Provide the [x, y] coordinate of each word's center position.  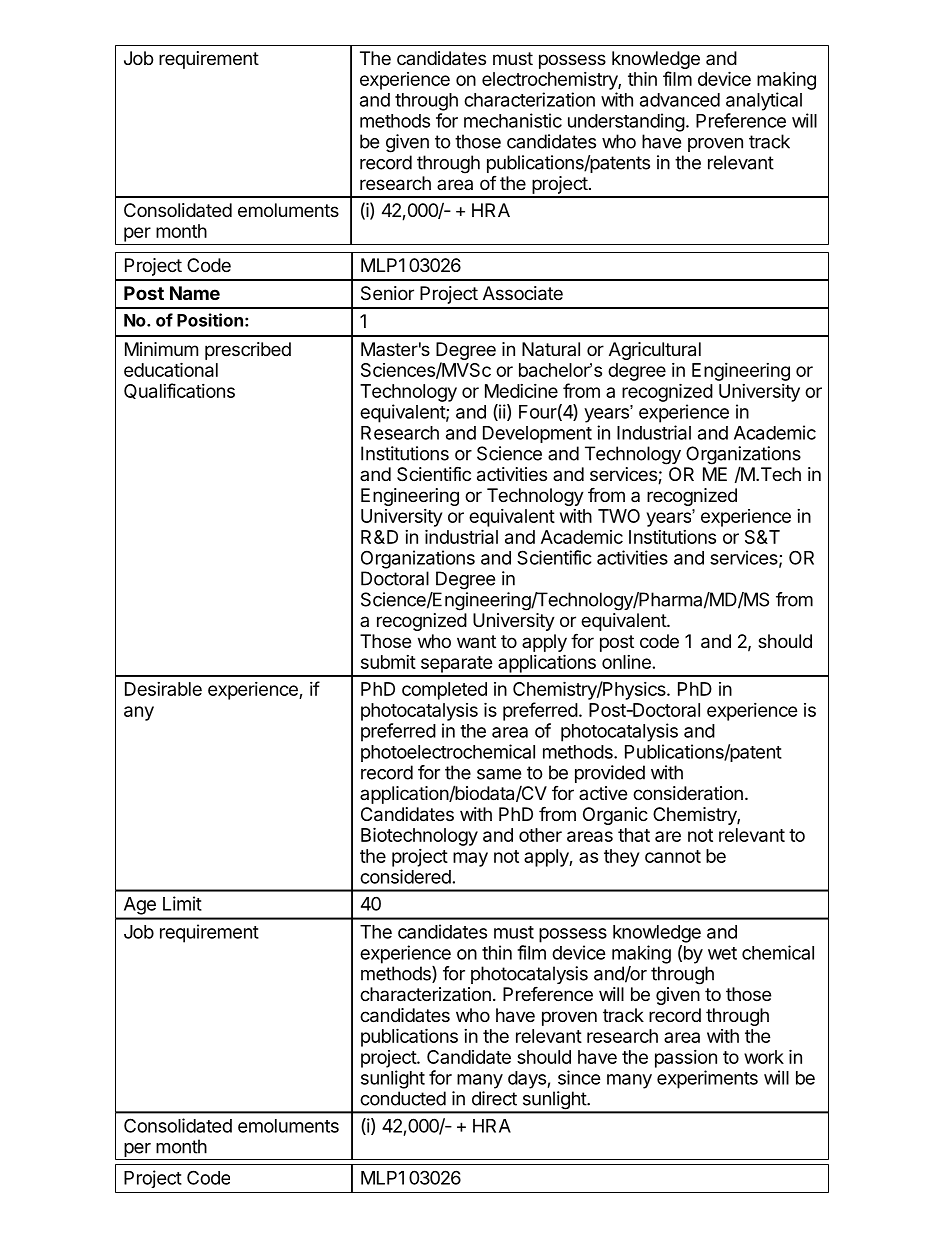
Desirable [163, 689]
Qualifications [179, 391]
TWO [619, 516]
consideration [688, 793]
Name [195, 293]
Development [537, 434]
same [499, 774]
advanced [680, 100]
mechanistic [513, 120]
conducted [403, 1098]
